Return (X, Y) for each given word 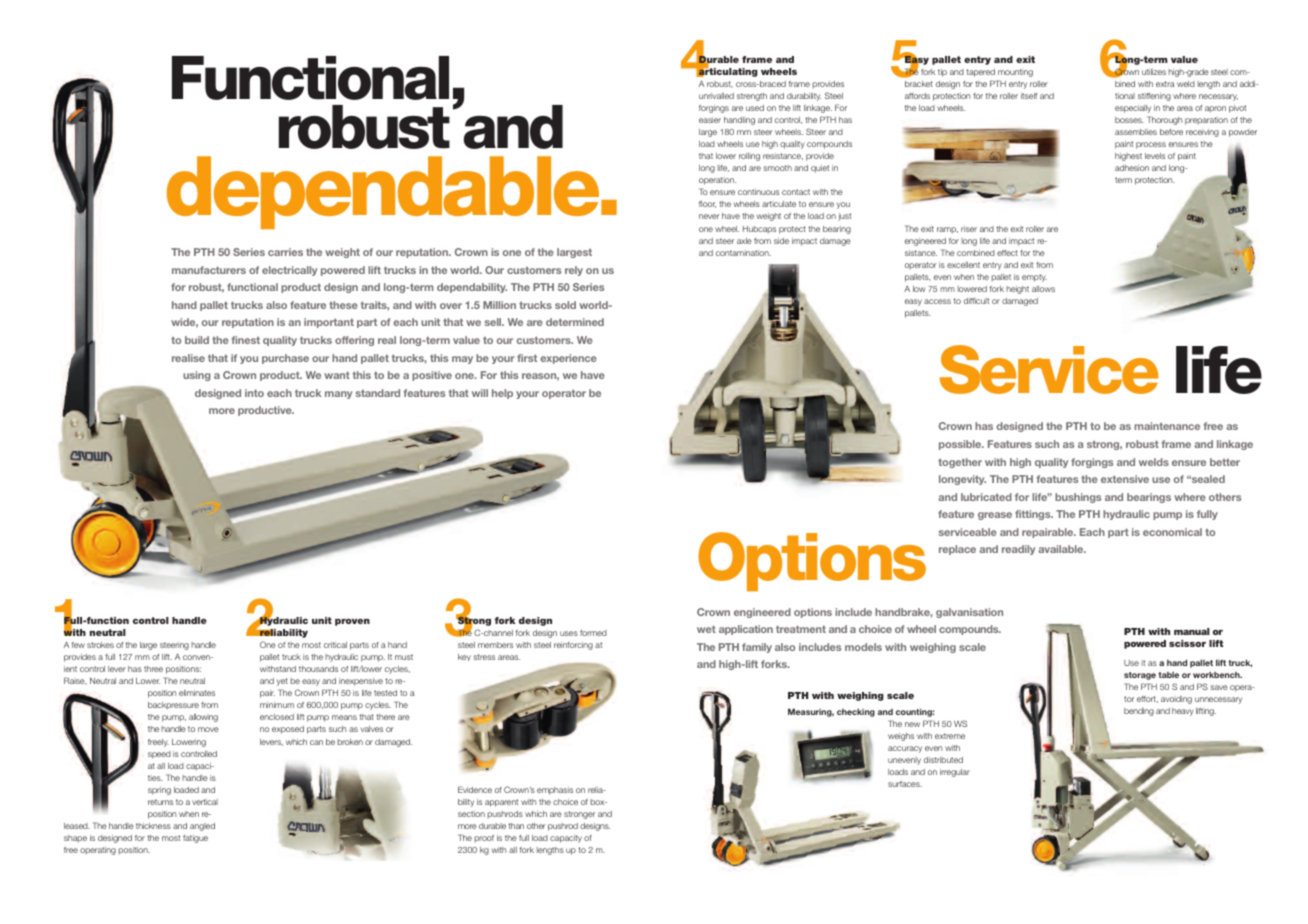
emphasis (555, 791)
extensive (1125, 479)
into (254, 393)
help (502, 394)
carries (285, 252)
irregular (955, 773)
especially (1133, 109)
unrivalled (716, 96)
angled (202, 827)
